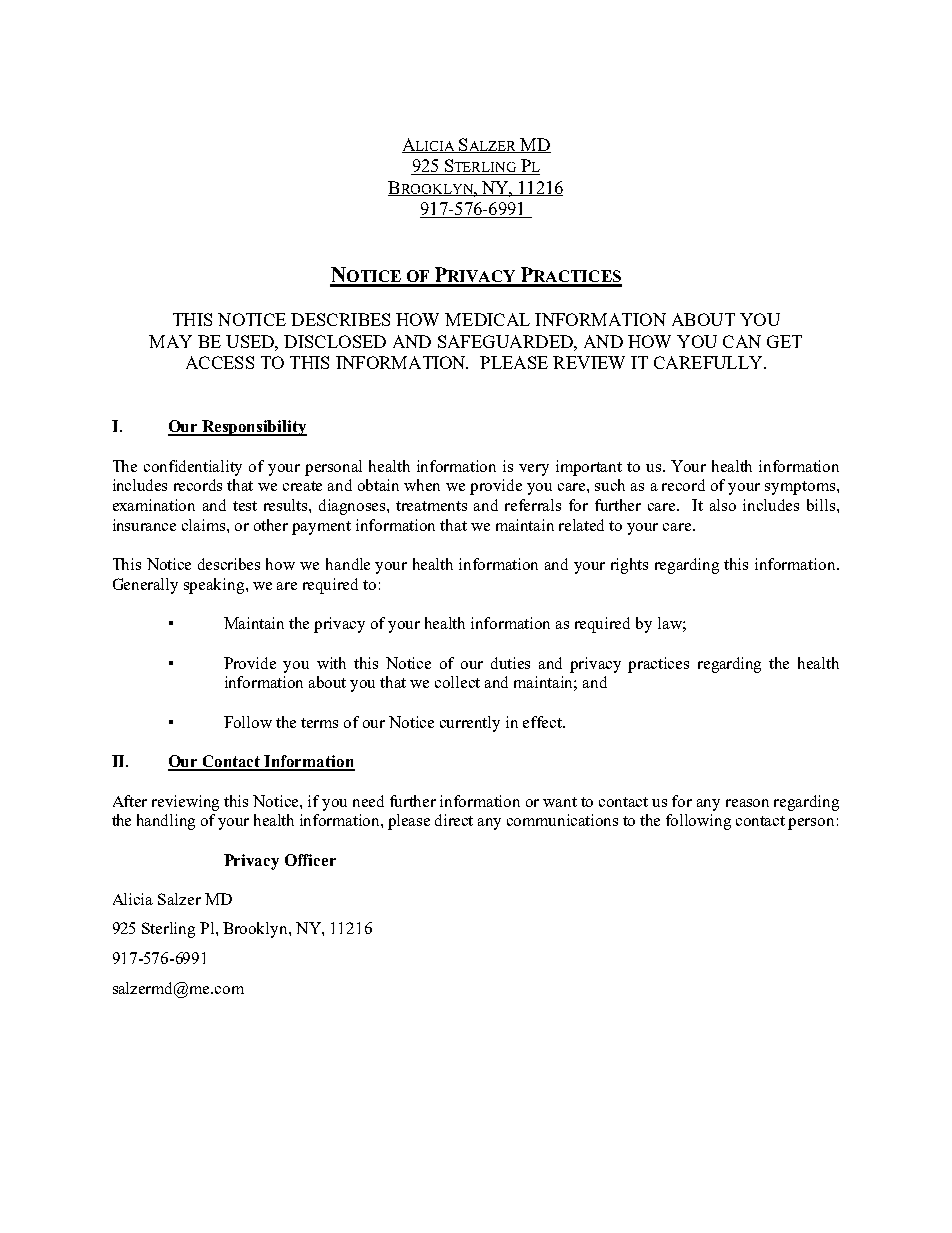  I want to click on MEDICAL, so click(487, 319).
